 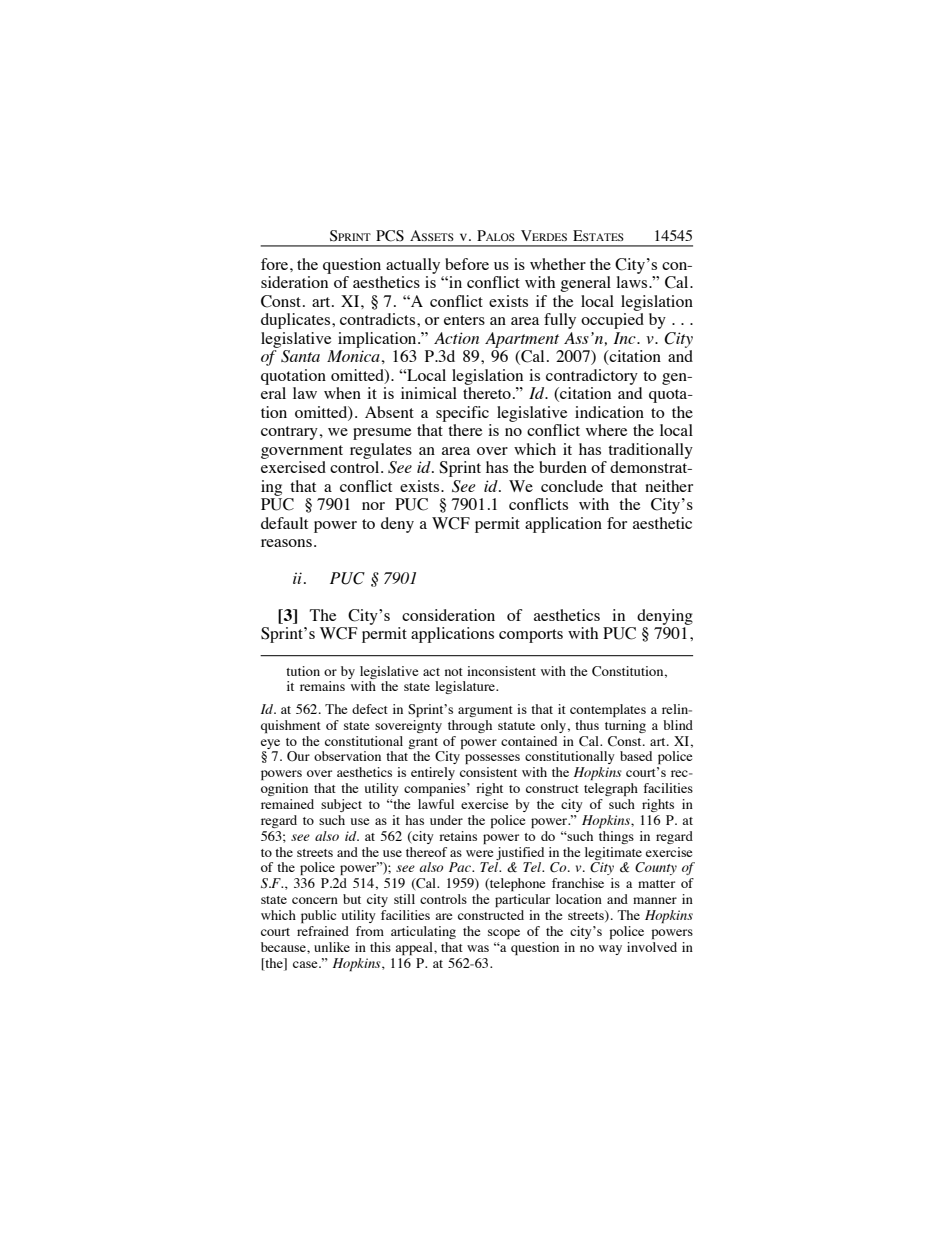 I want to click on neither, so click(x=669, y=486).
